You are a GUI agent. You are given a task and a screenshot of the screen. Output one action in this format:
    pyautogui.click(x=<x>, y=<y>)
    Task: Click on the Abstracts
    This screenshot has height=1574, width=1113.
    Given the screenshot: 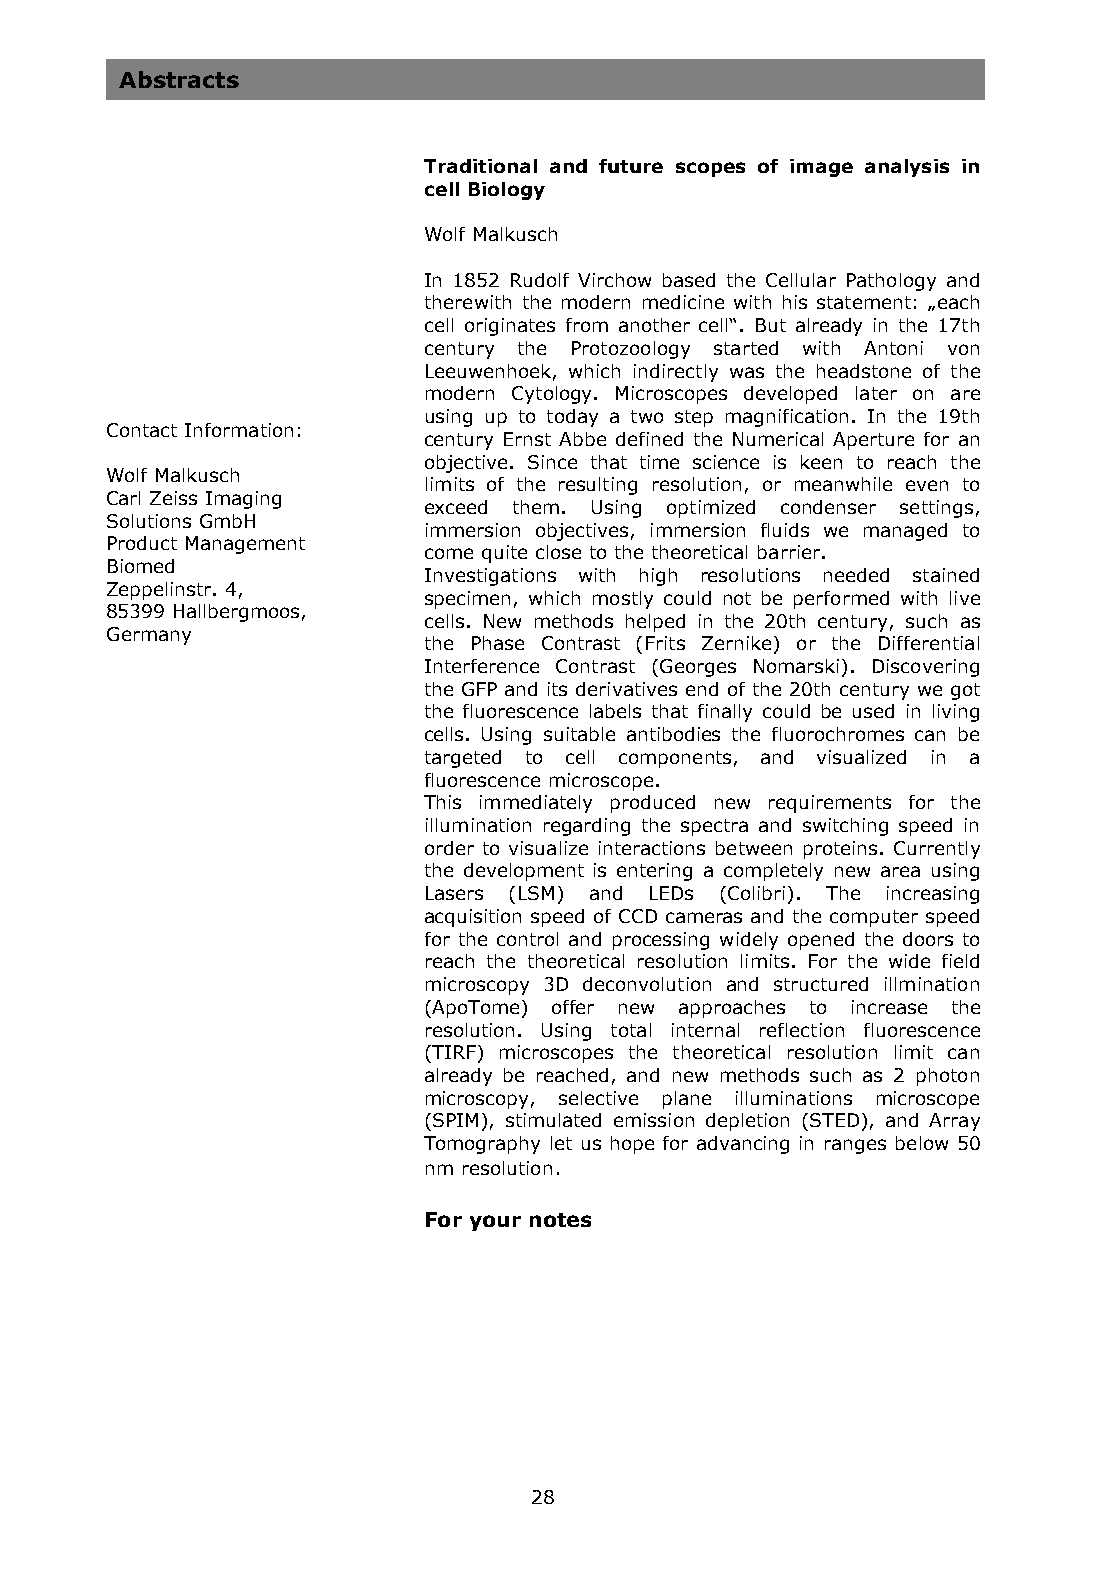 What is the action you would take?
    pyautogui.click(x=179, y=79)
